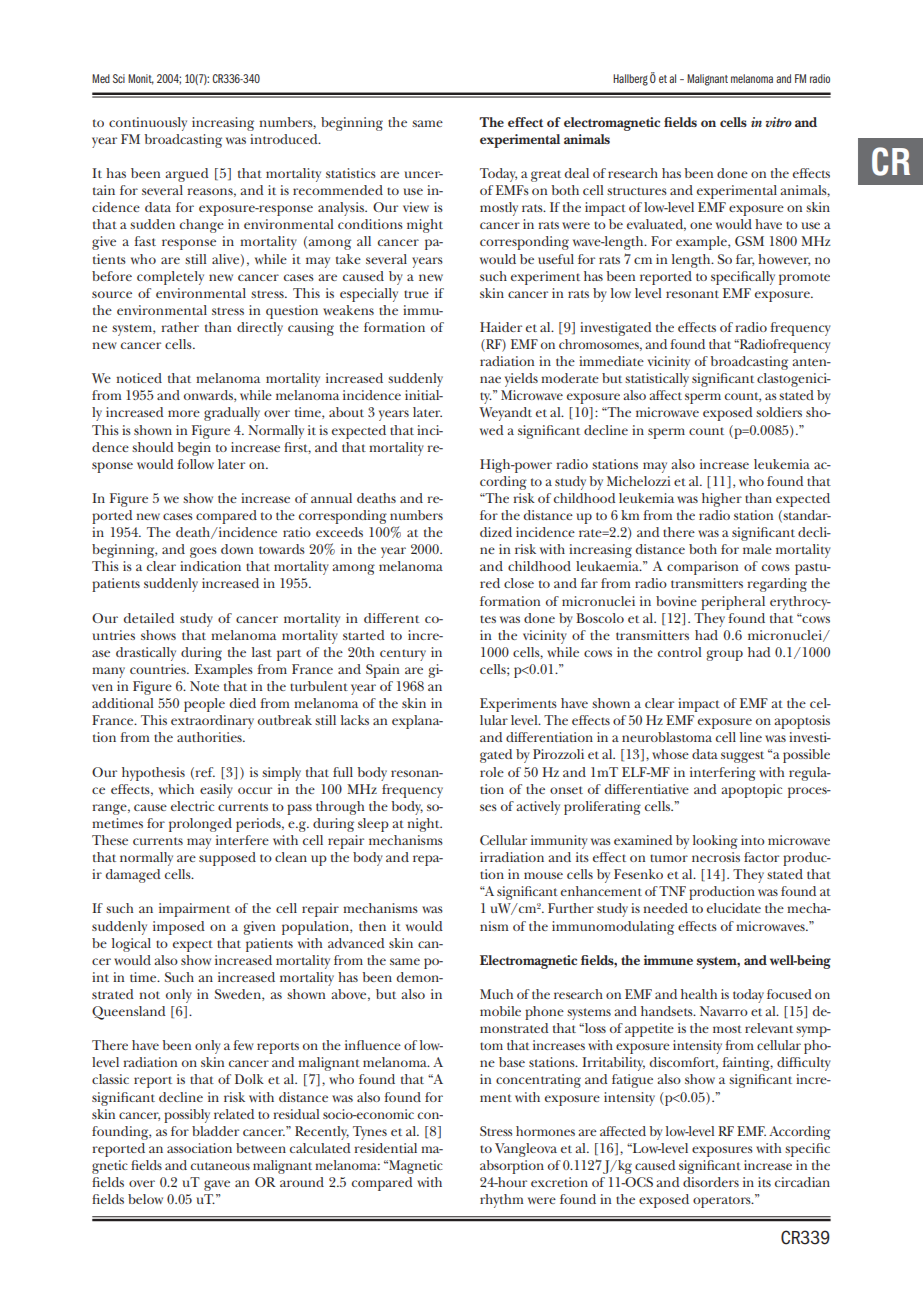  I want to click on detailed, so click(149, 618).
